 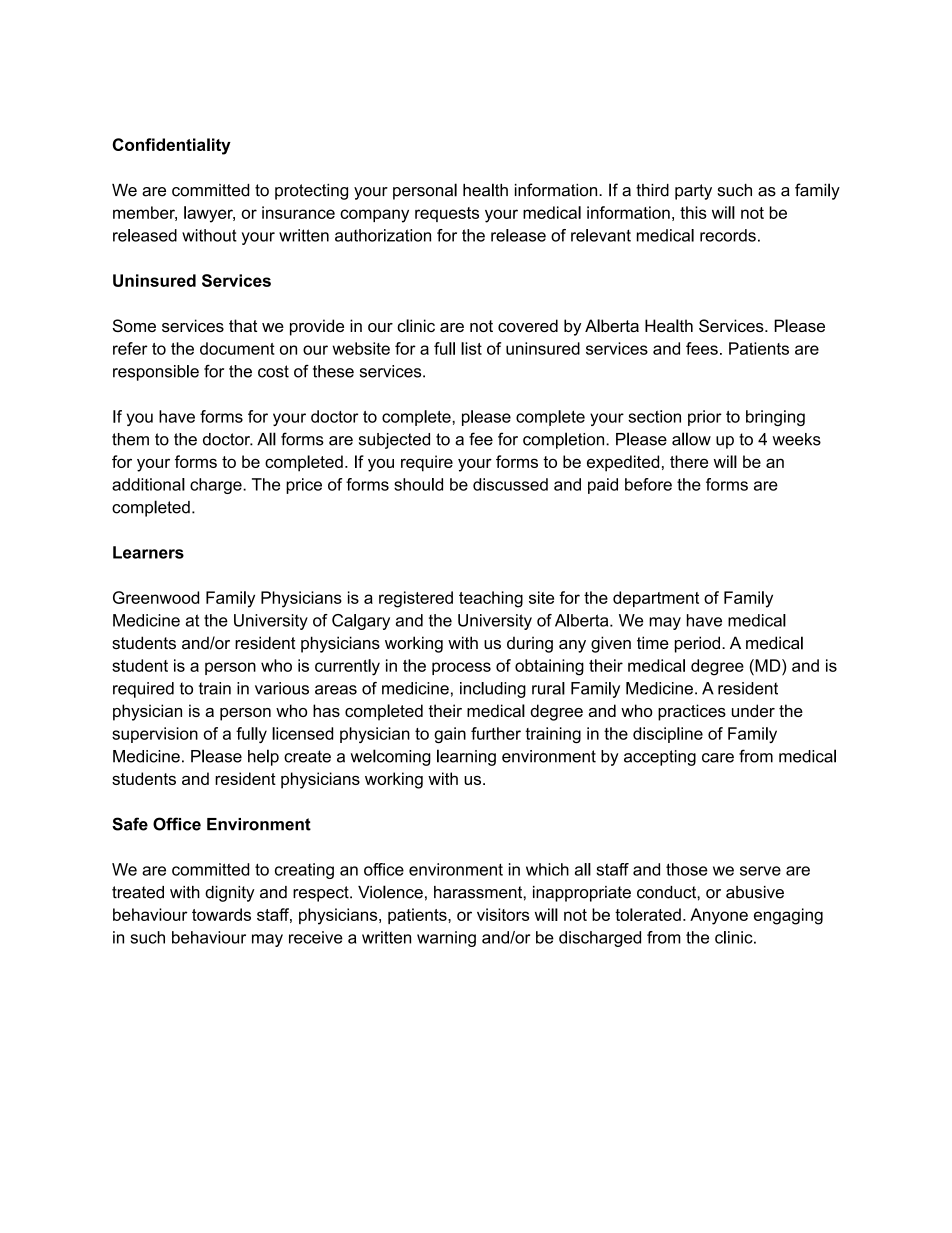 I want to click on teaching, so click(x=491, y=599).
